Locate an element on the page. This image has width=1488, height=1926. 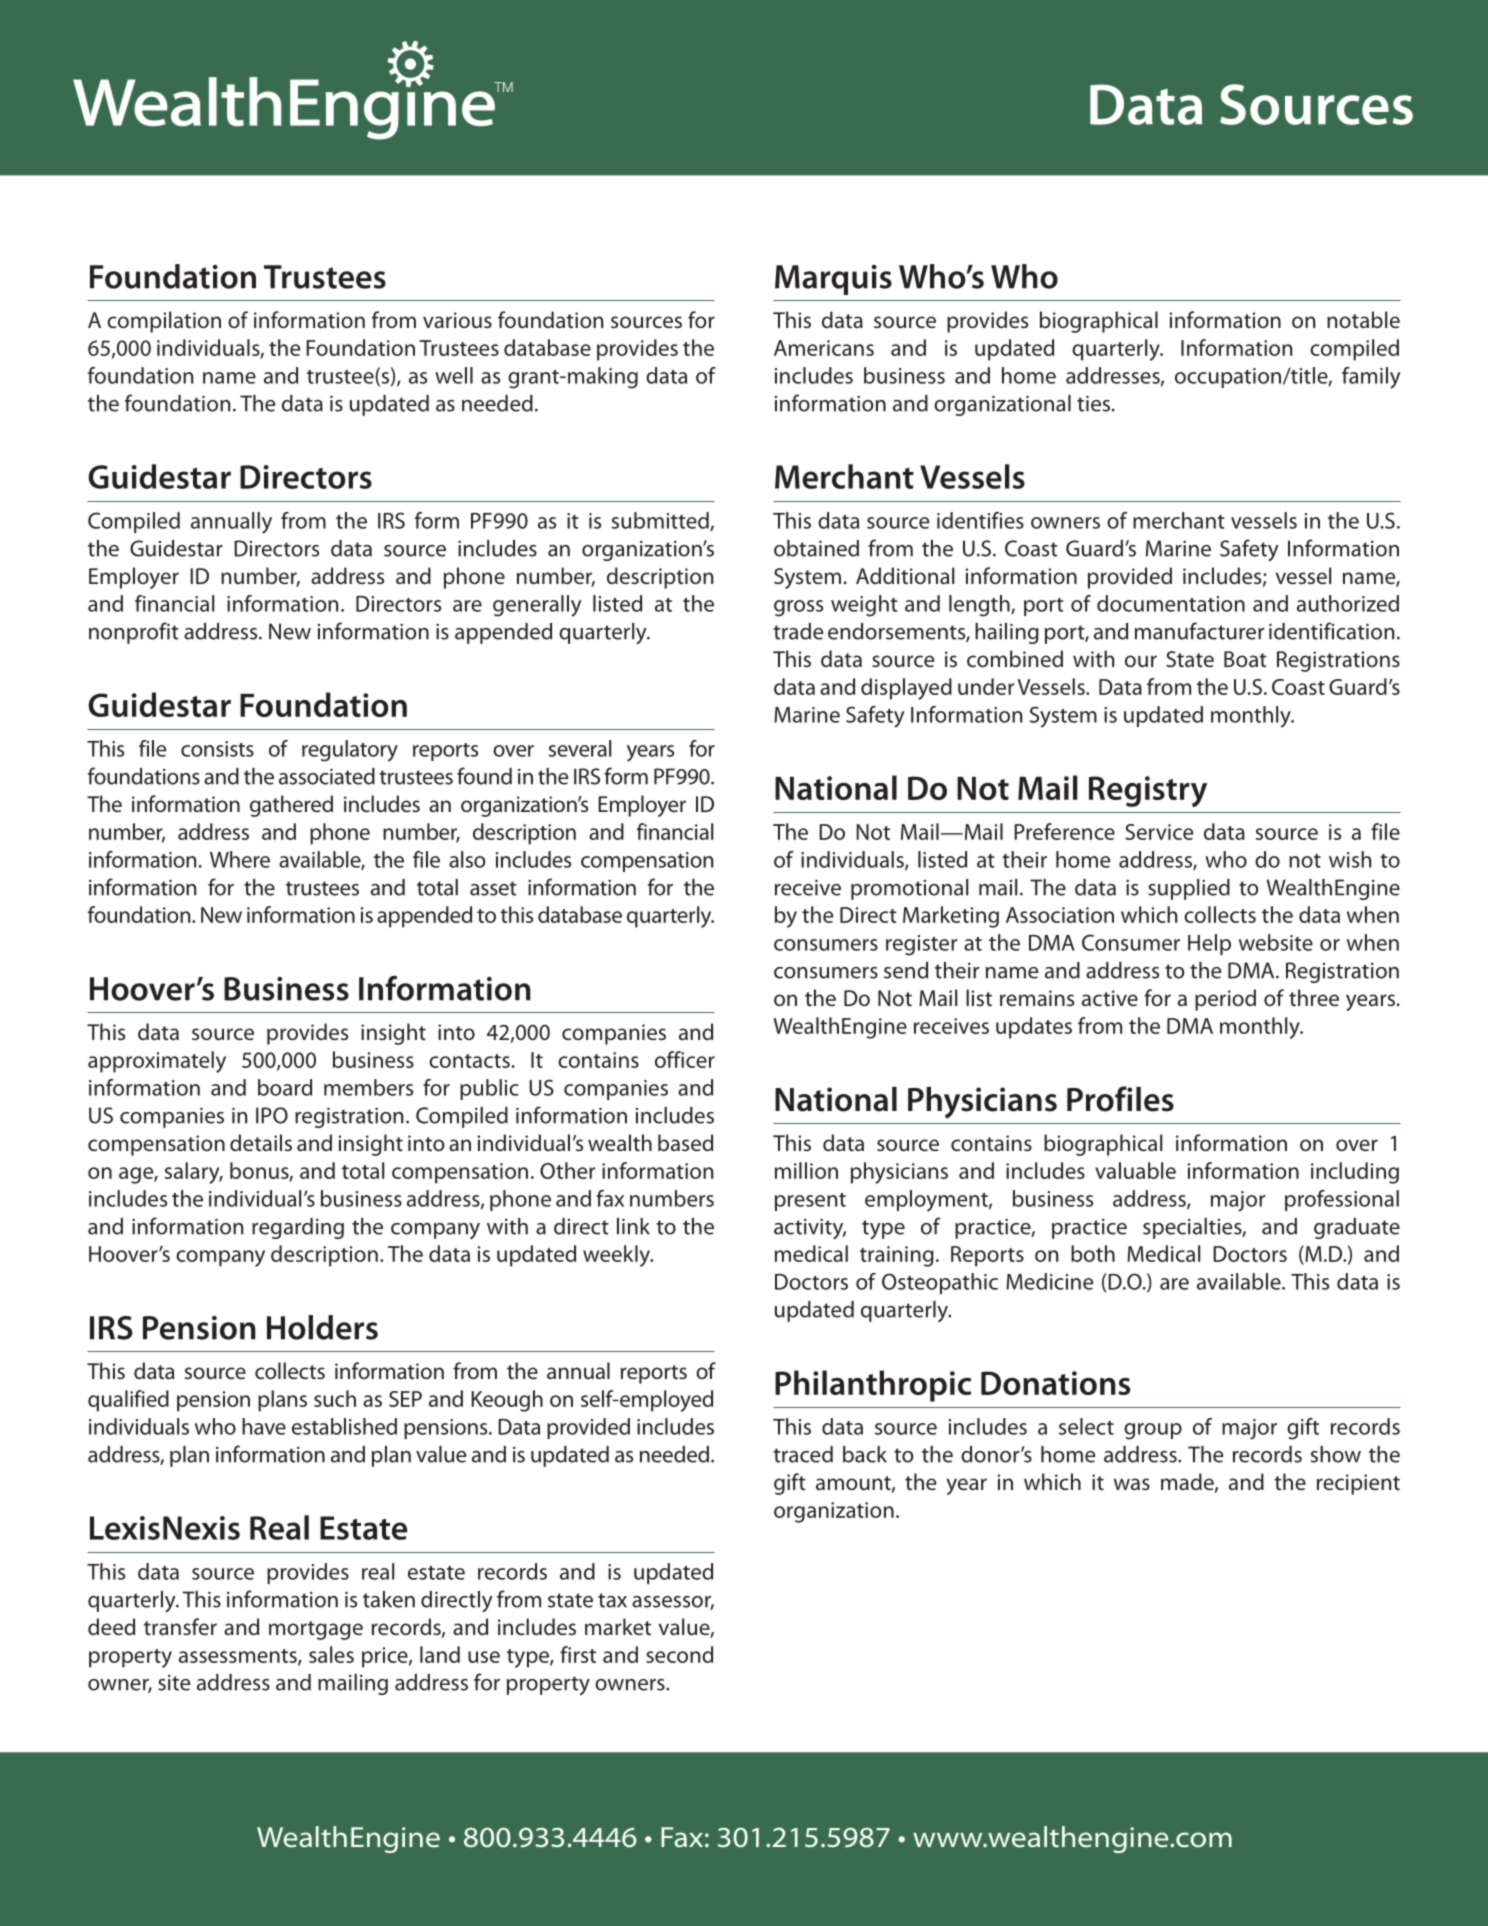
notable is located at coordinates (1363, 319).
